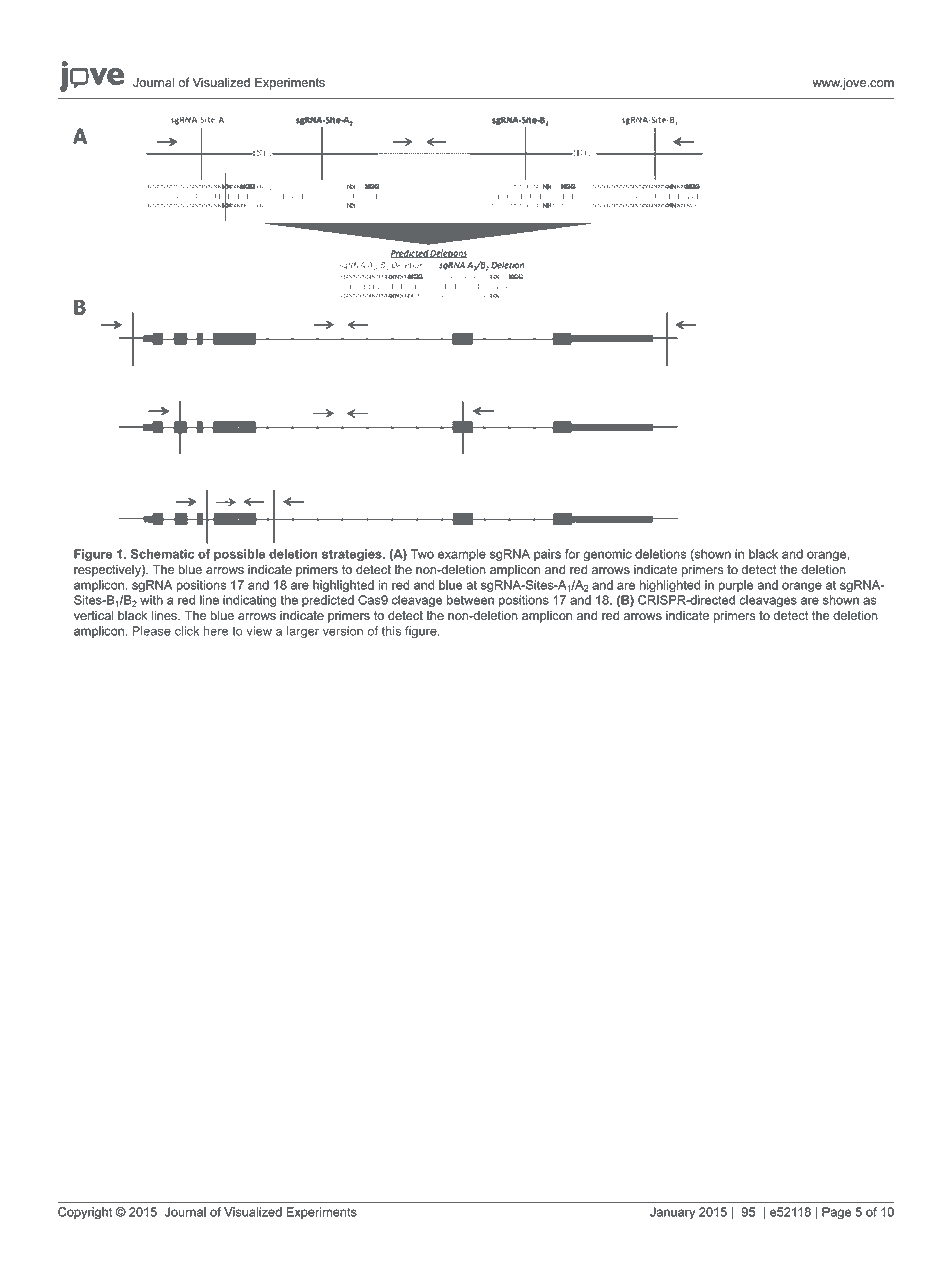  Describe the element at coordinates (736, 586) in the screenshot. I see `purple` at that location.
